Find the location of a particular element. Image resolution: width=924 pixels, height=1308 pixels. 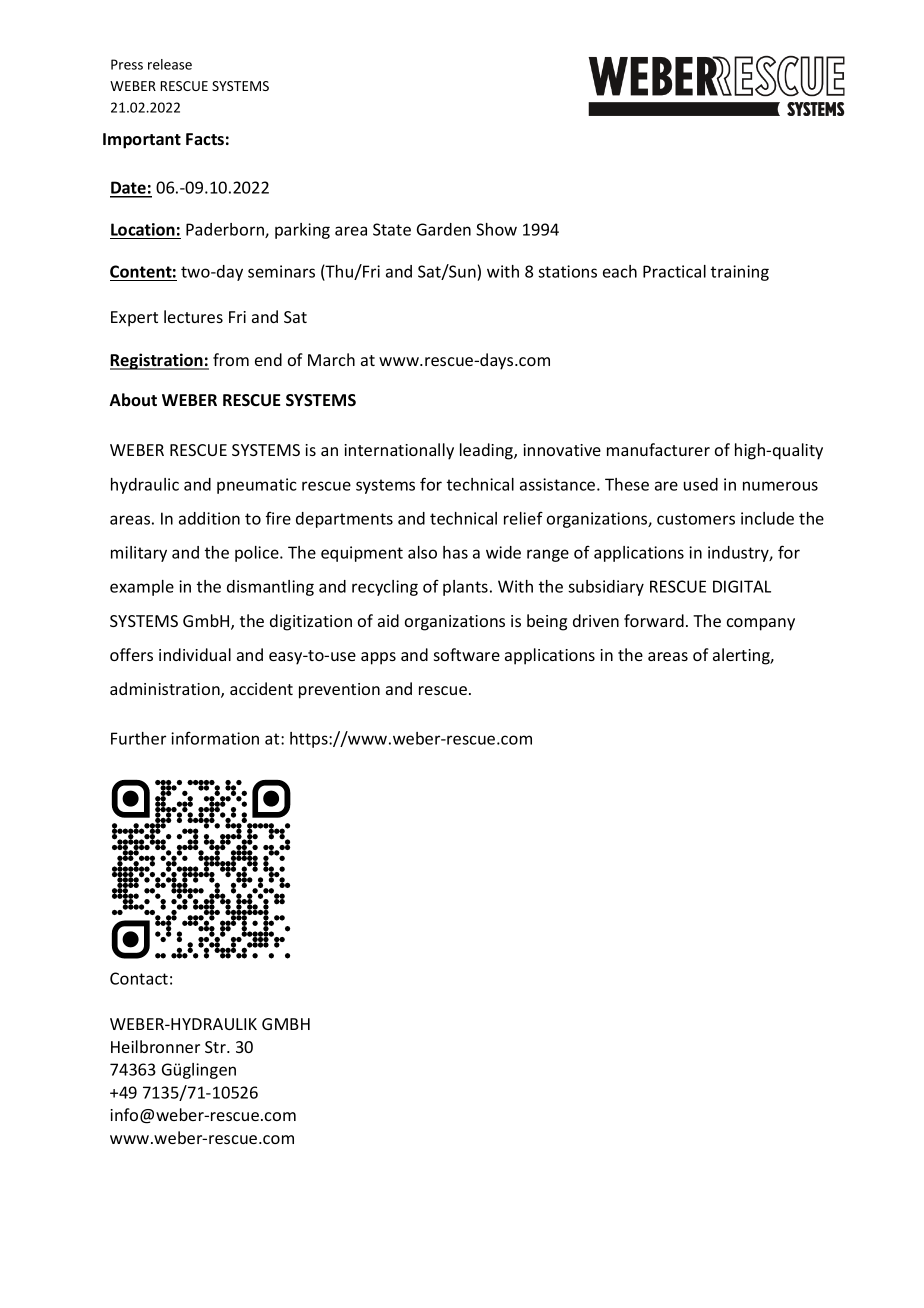

internationally is located at coordinates (399, 451).
